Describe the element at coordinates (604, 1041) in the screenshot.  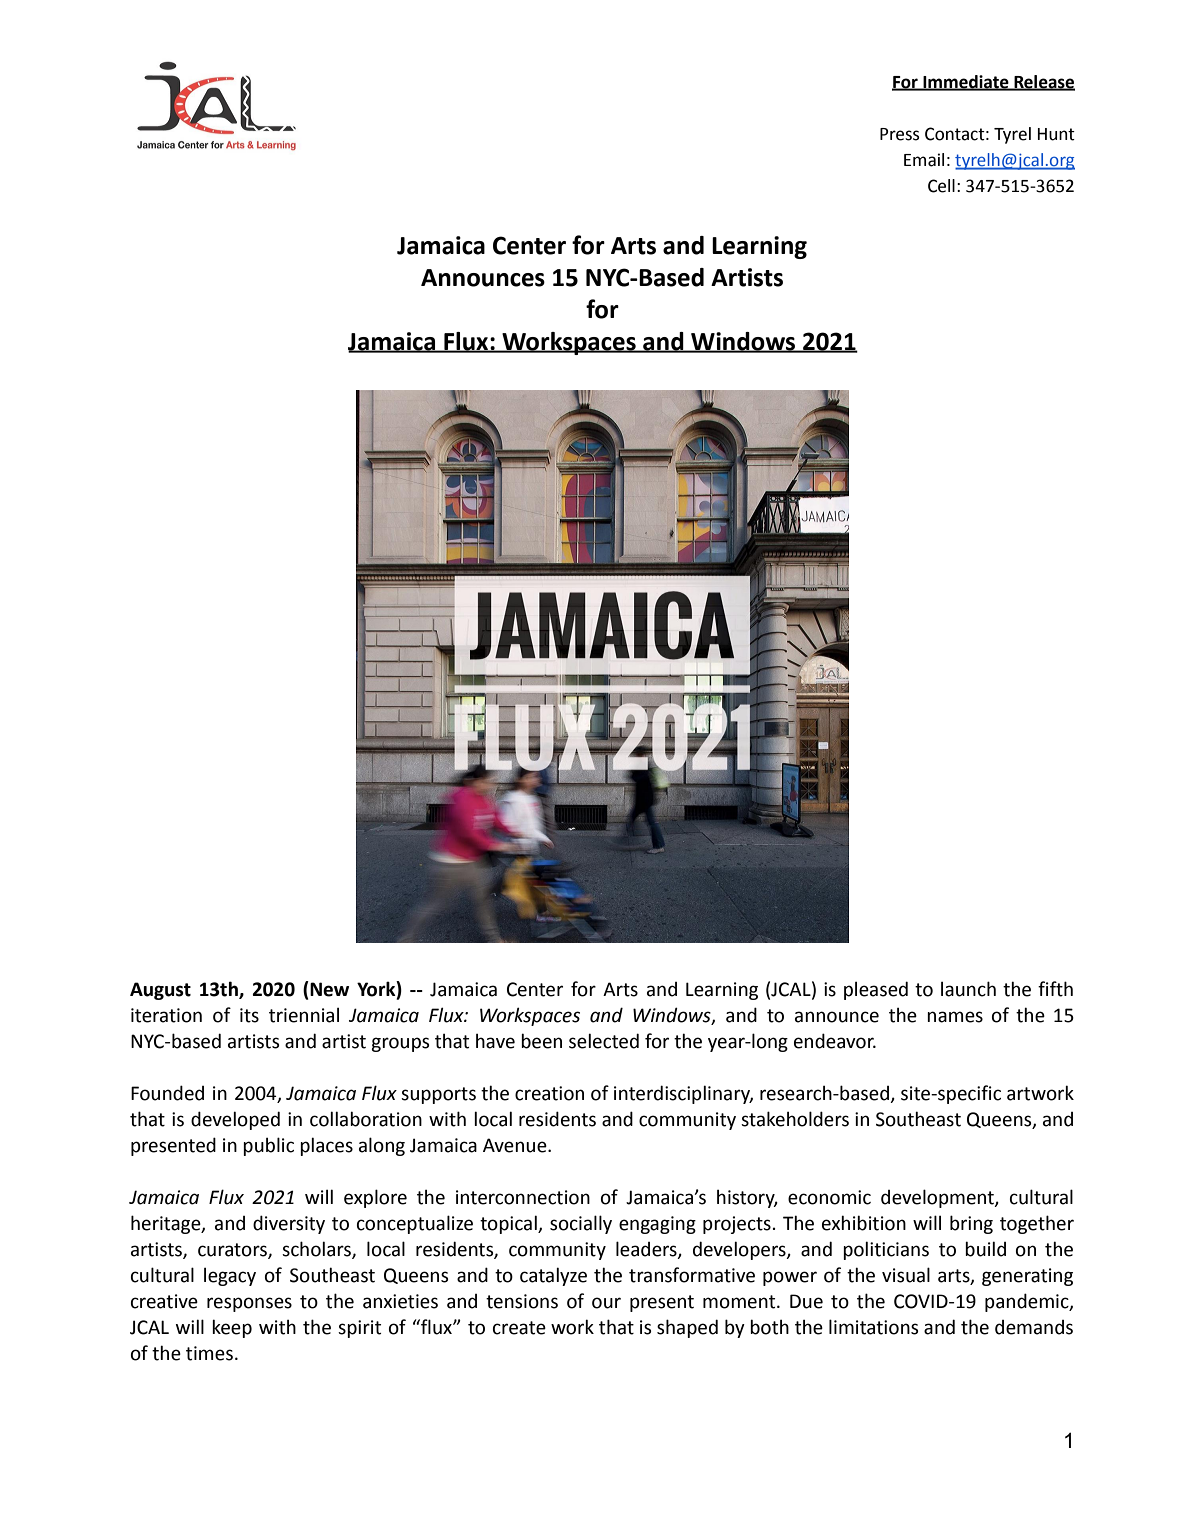
I see `selected` at that location.
